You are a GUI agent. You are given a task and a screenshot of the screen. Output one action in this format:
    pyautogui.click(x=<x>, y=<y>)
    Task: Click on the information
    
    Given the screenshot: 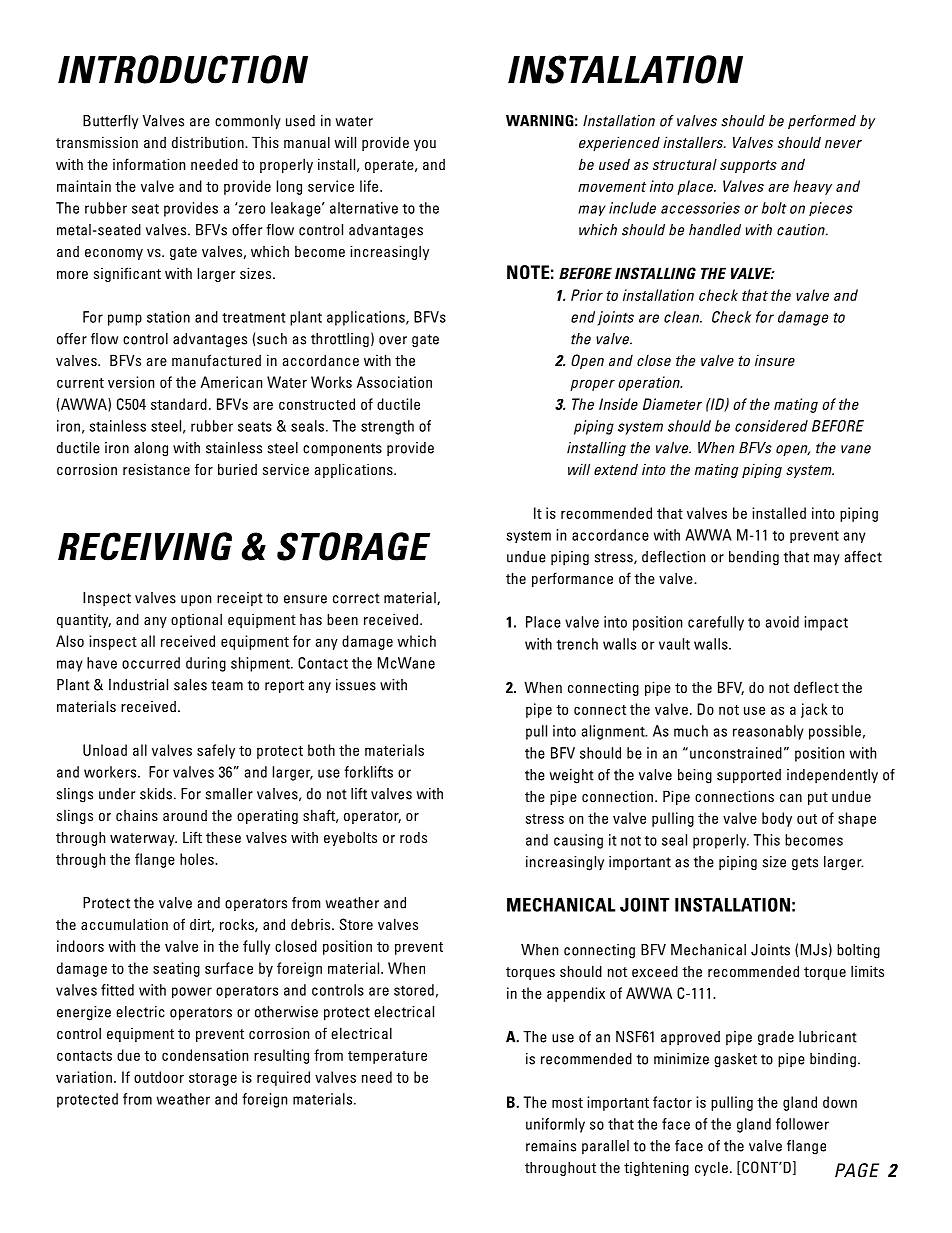 What is the action you would take?
    pyautogui.click(x=149, y=164)
